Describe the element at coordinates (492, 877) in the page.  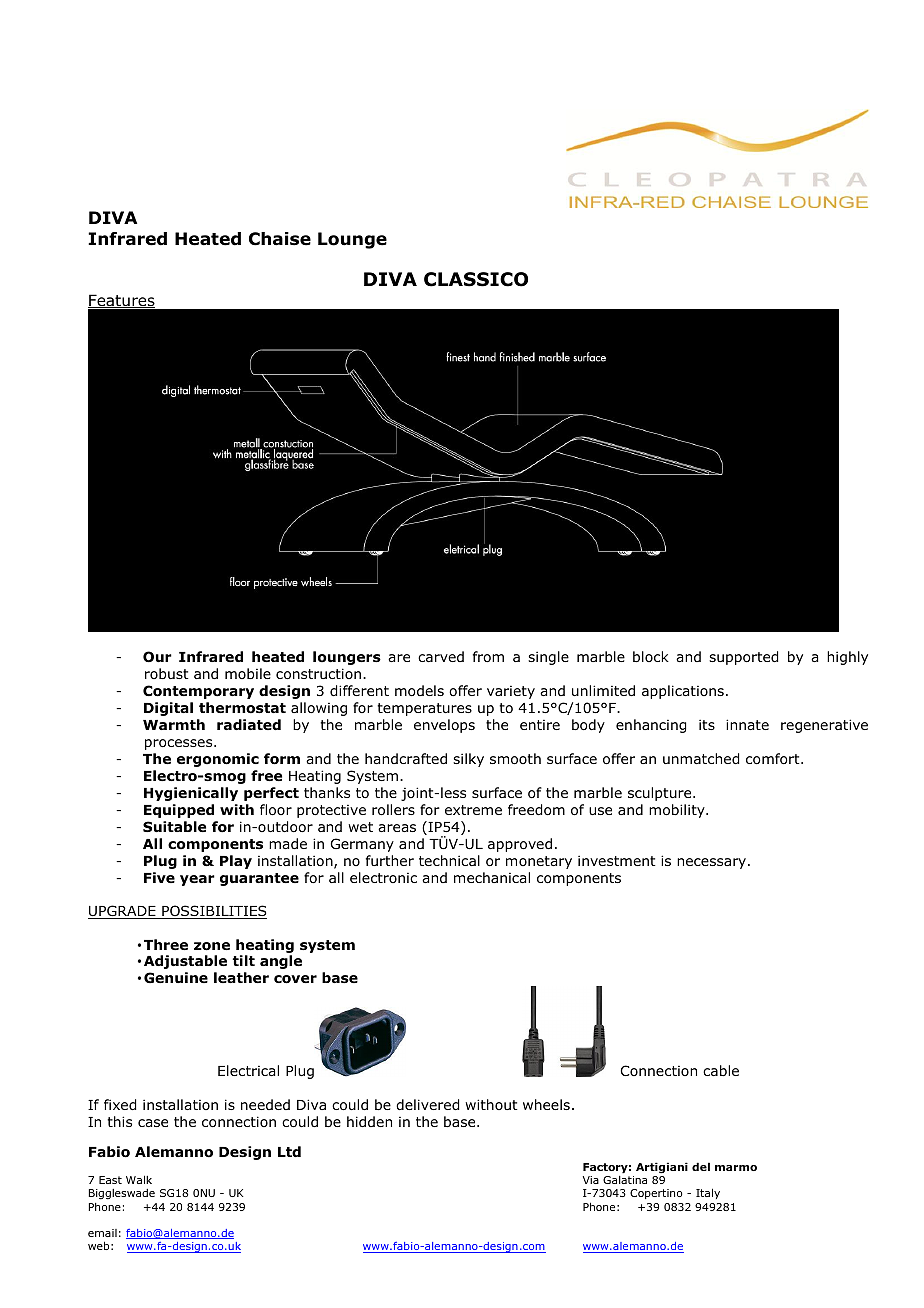
I see `mechanical` at that location.
